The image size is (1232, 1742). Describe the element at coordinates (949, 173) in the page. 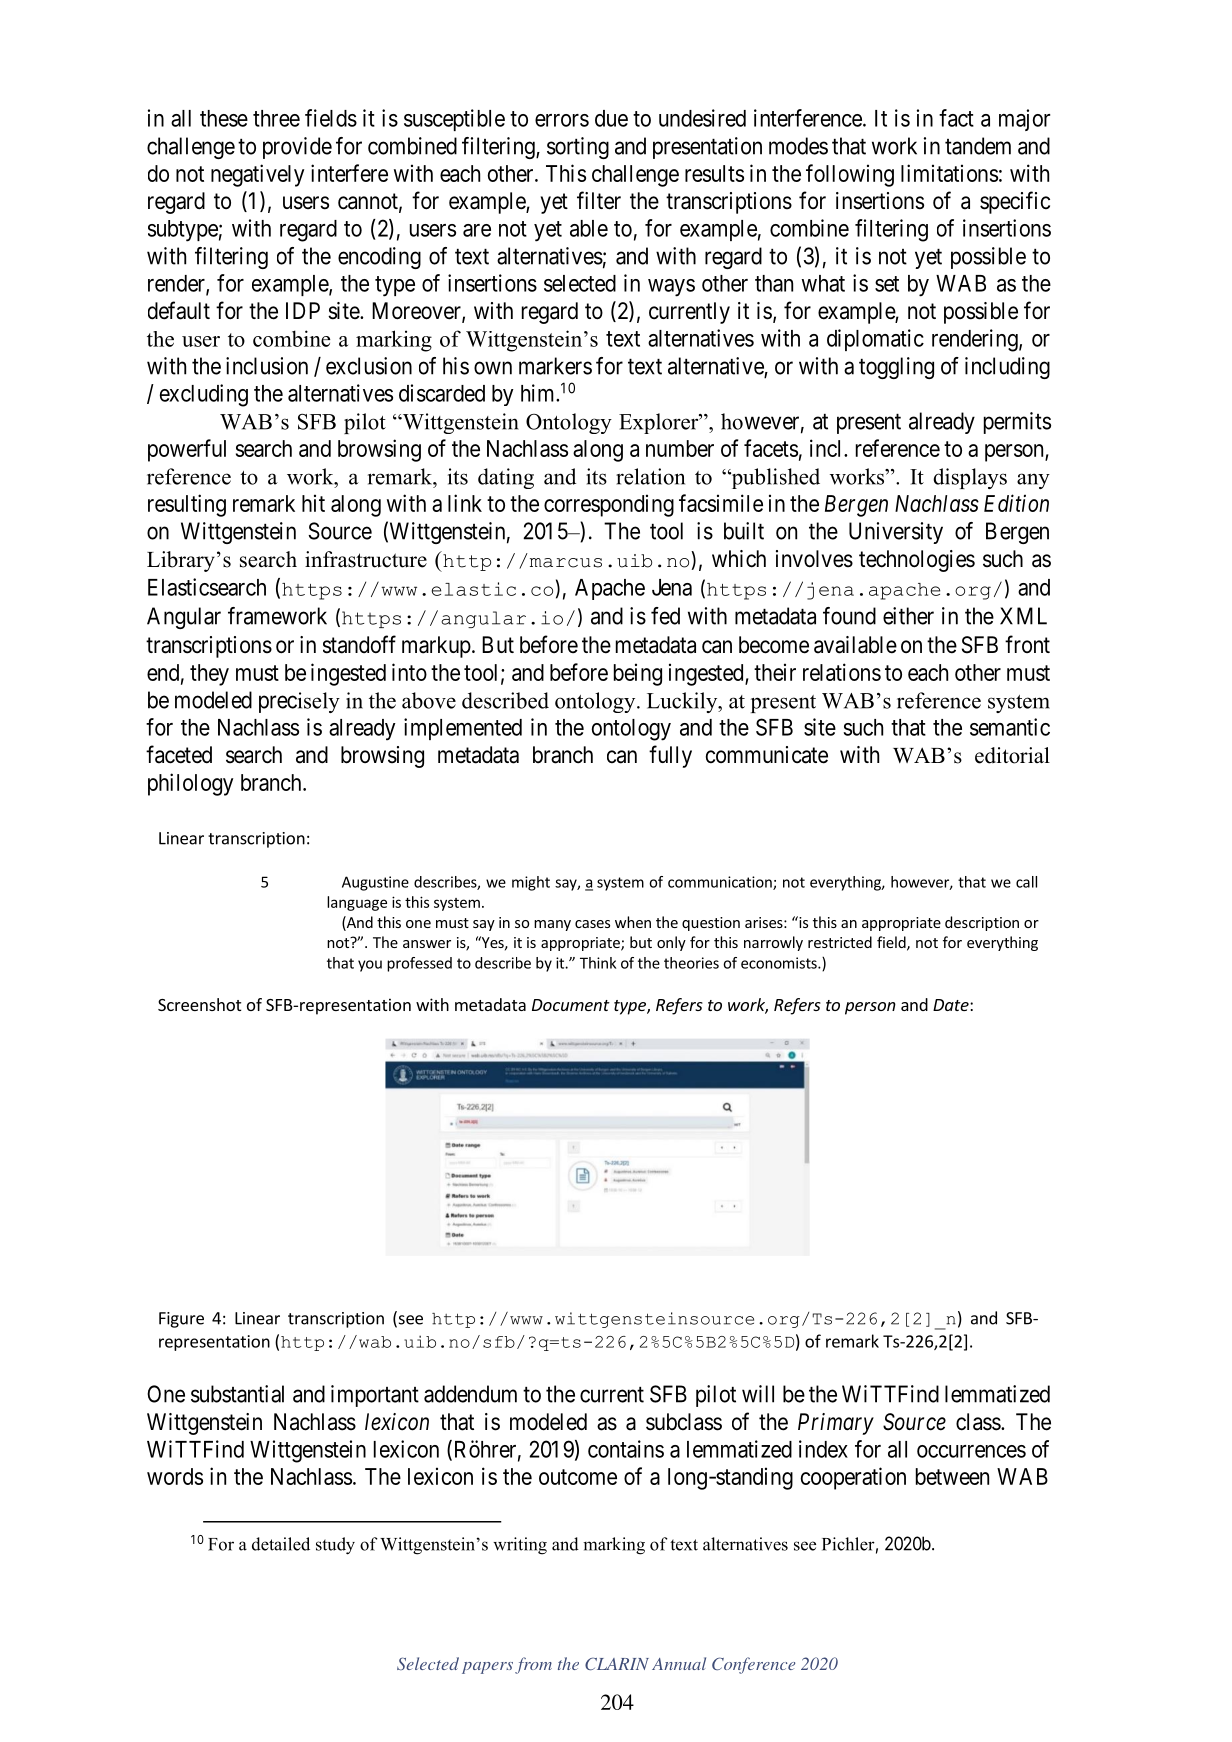

I see `limitations` at that location.
